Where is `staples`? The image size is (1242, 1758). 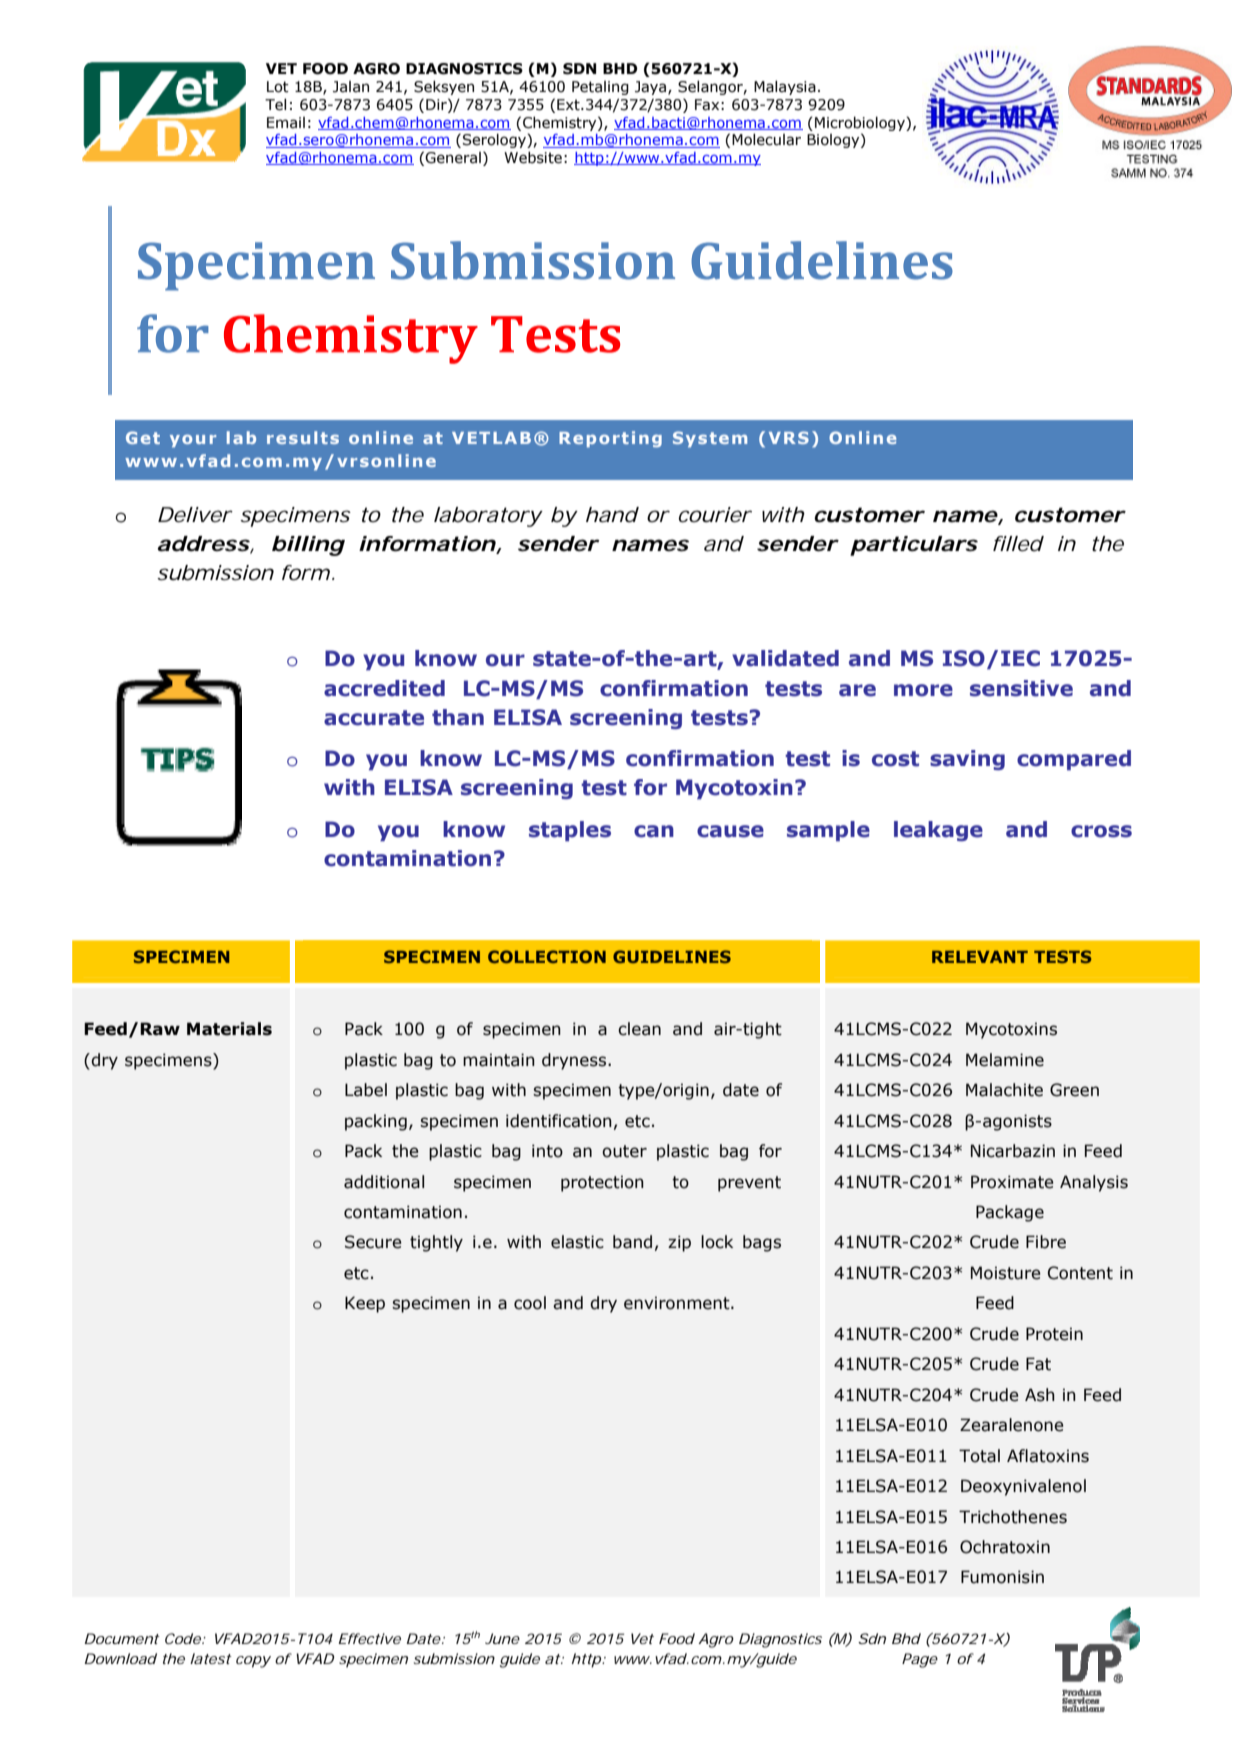
staples is located at coordinates (570, 831).
